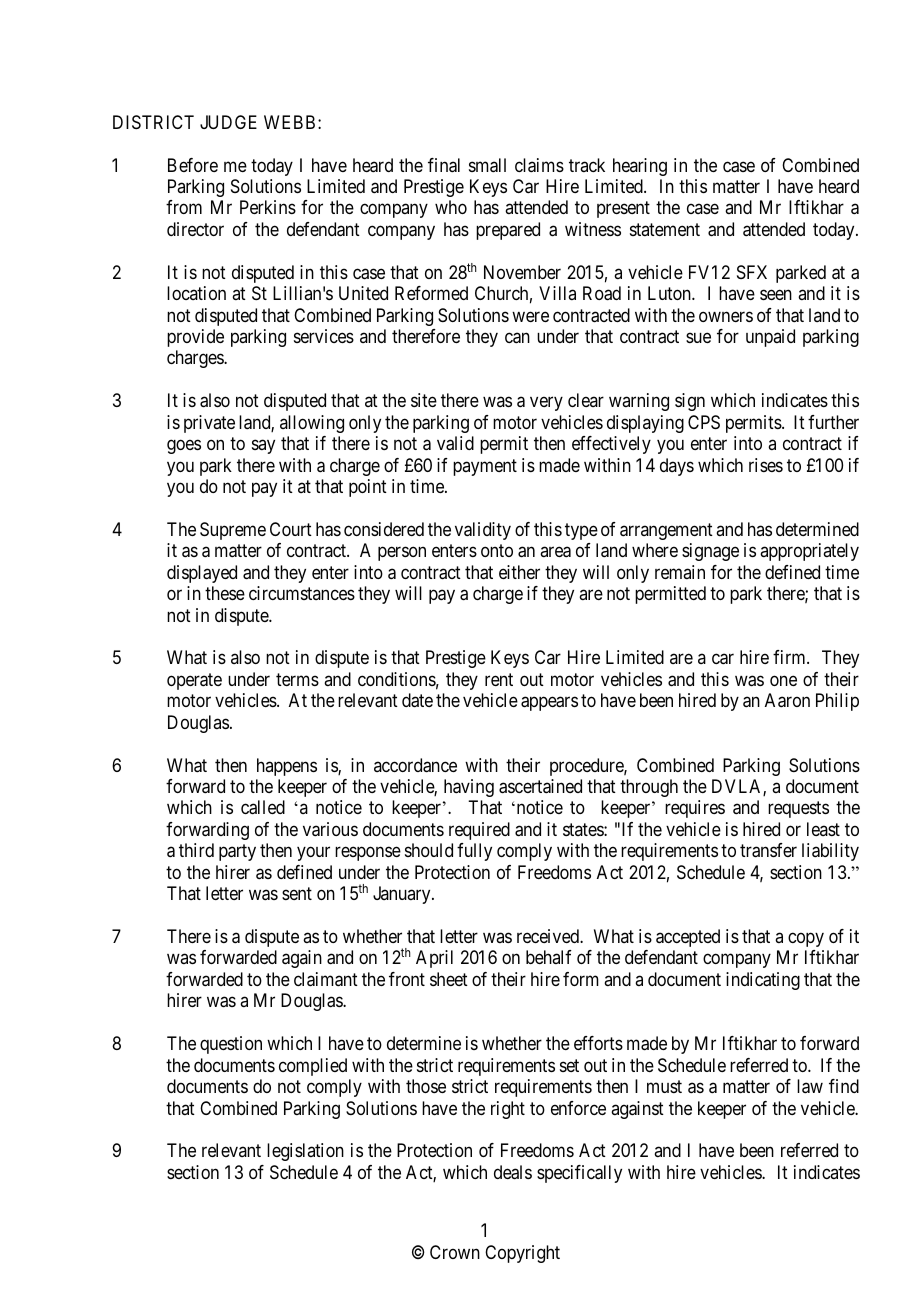 The image size is (924, 1307). I want to click on legislation, so click(305, 1152).
